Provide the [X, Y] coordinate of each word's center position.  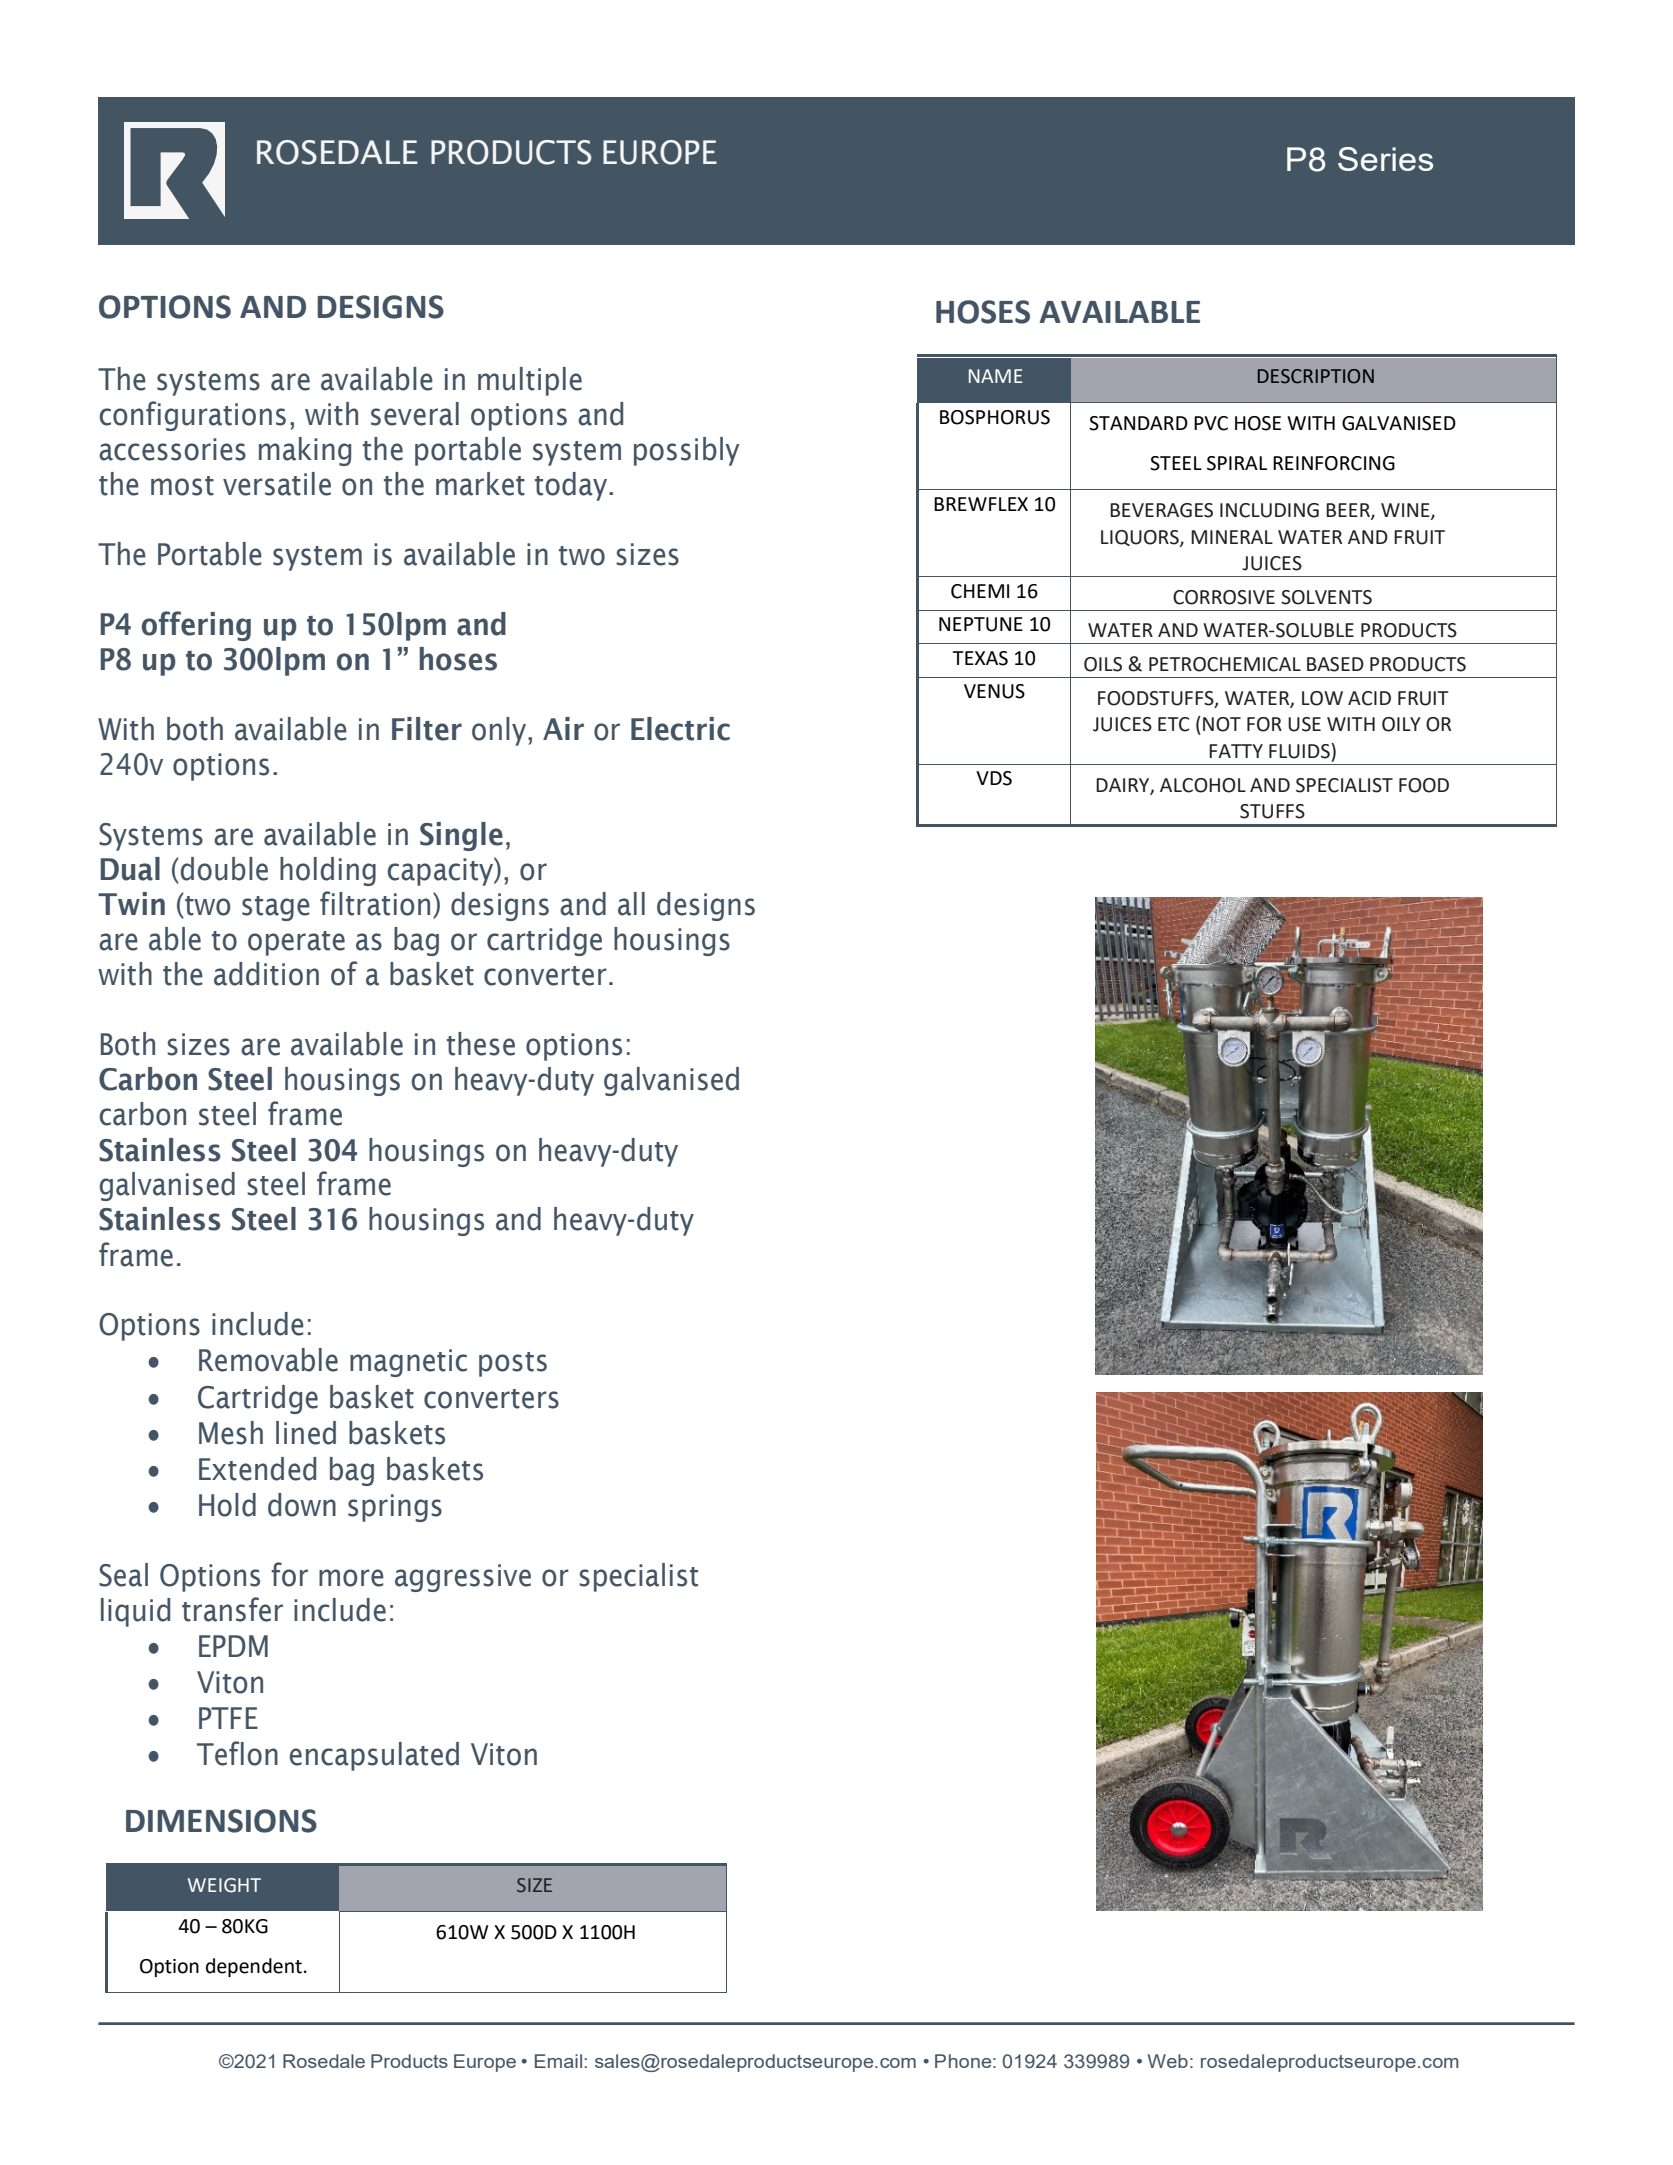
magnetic [408, 1363]
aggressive [463, 1578]
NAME [995, 376]
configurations [192, 416]
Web [1168, 2061]
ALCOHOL [1203, 785]
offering [196, 626]
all [631, 904]
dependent [254, 1967]
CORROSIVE [1224, 597]
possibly [686, 451]
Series [1385, 159]
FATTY [1236, 751]
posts [513, 1364]
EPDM [233, 1646]
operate [296, 943]
